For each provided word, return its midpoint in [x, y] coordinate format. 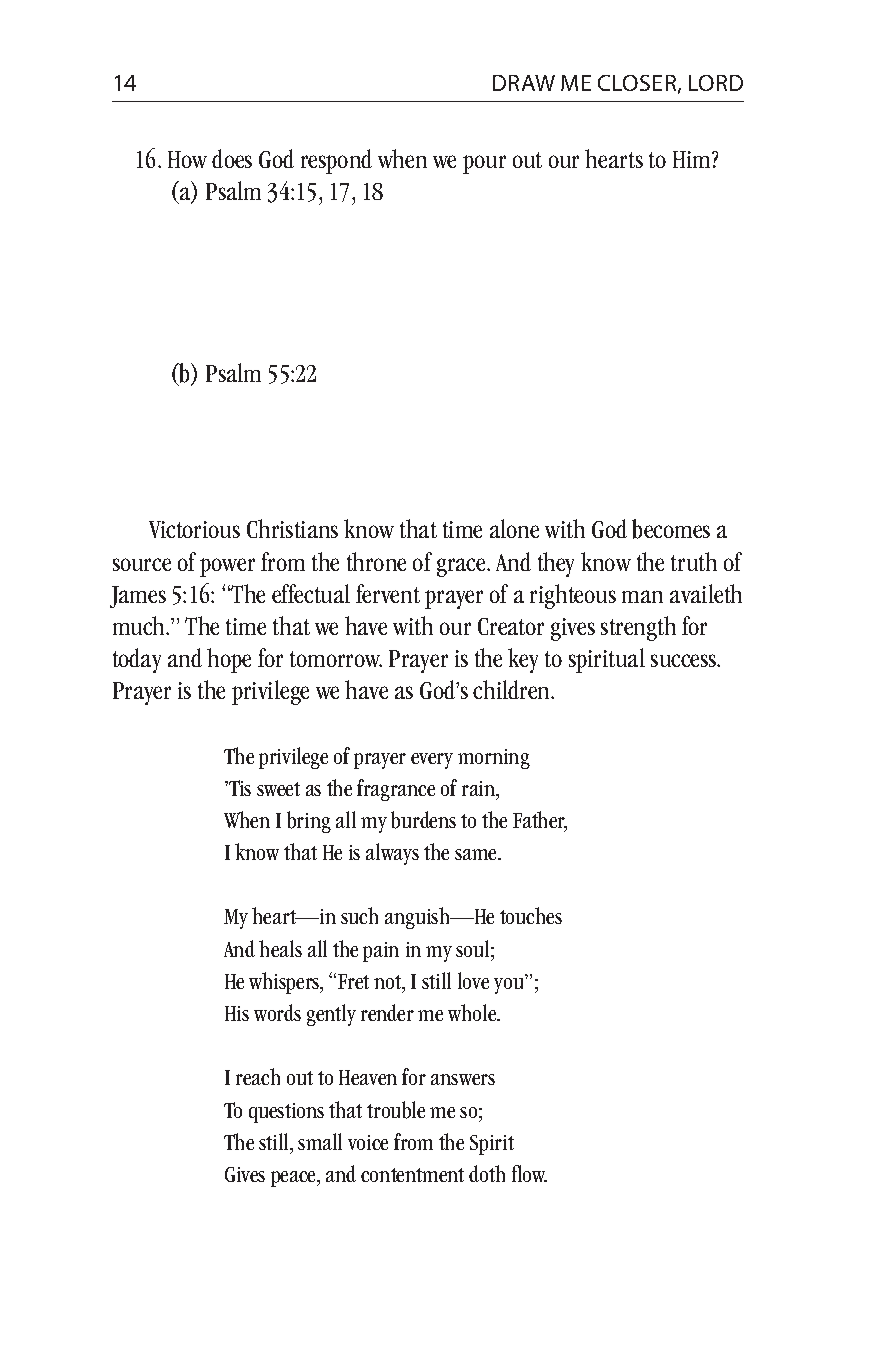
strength [638, 628]
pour [484, 164]
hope [229, 660]
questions [286, 1113]
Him [693, 159]
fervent [388, 593]
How [187, 159]
